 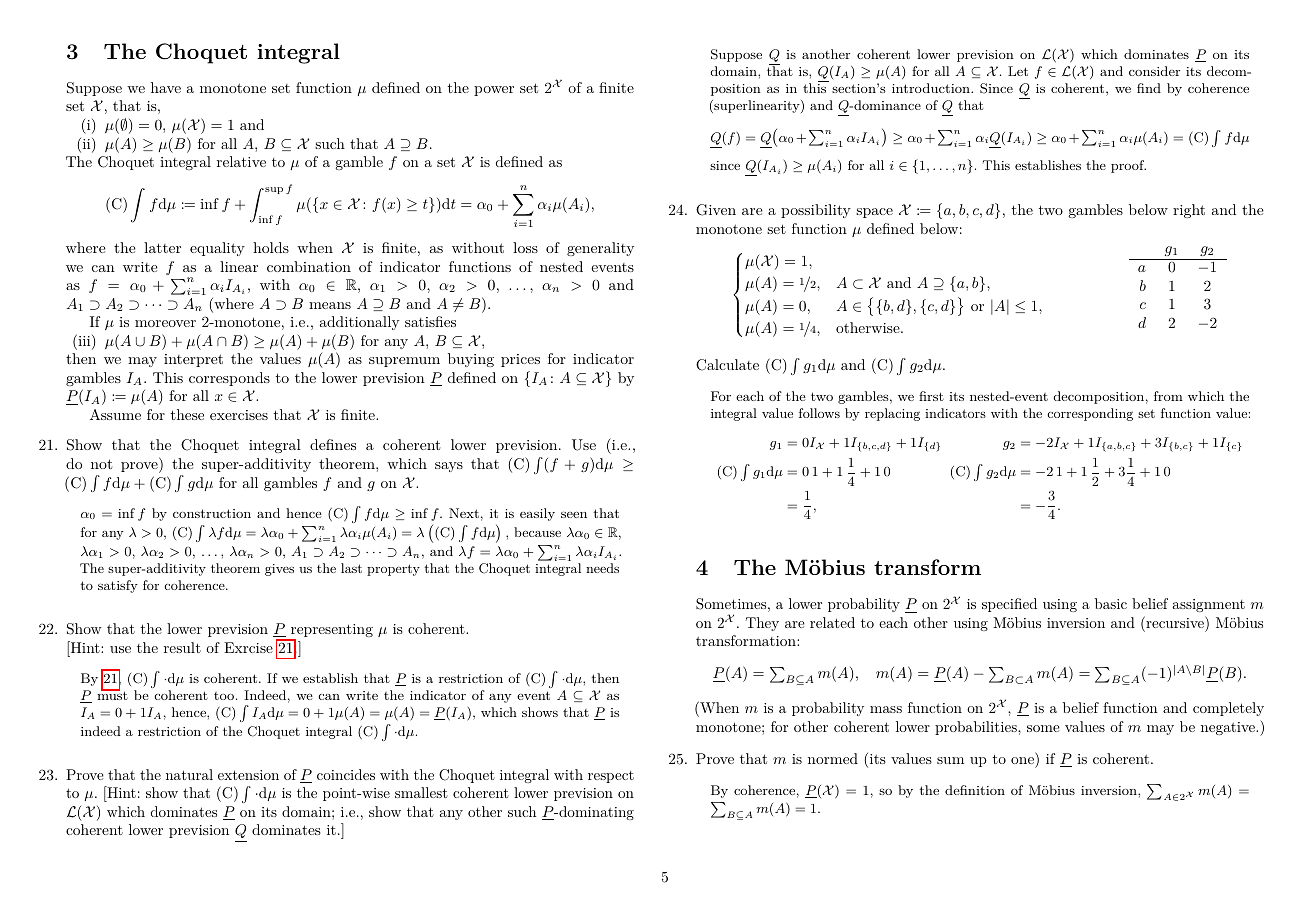 I want to click on definition, so click(x=975, y=790).
